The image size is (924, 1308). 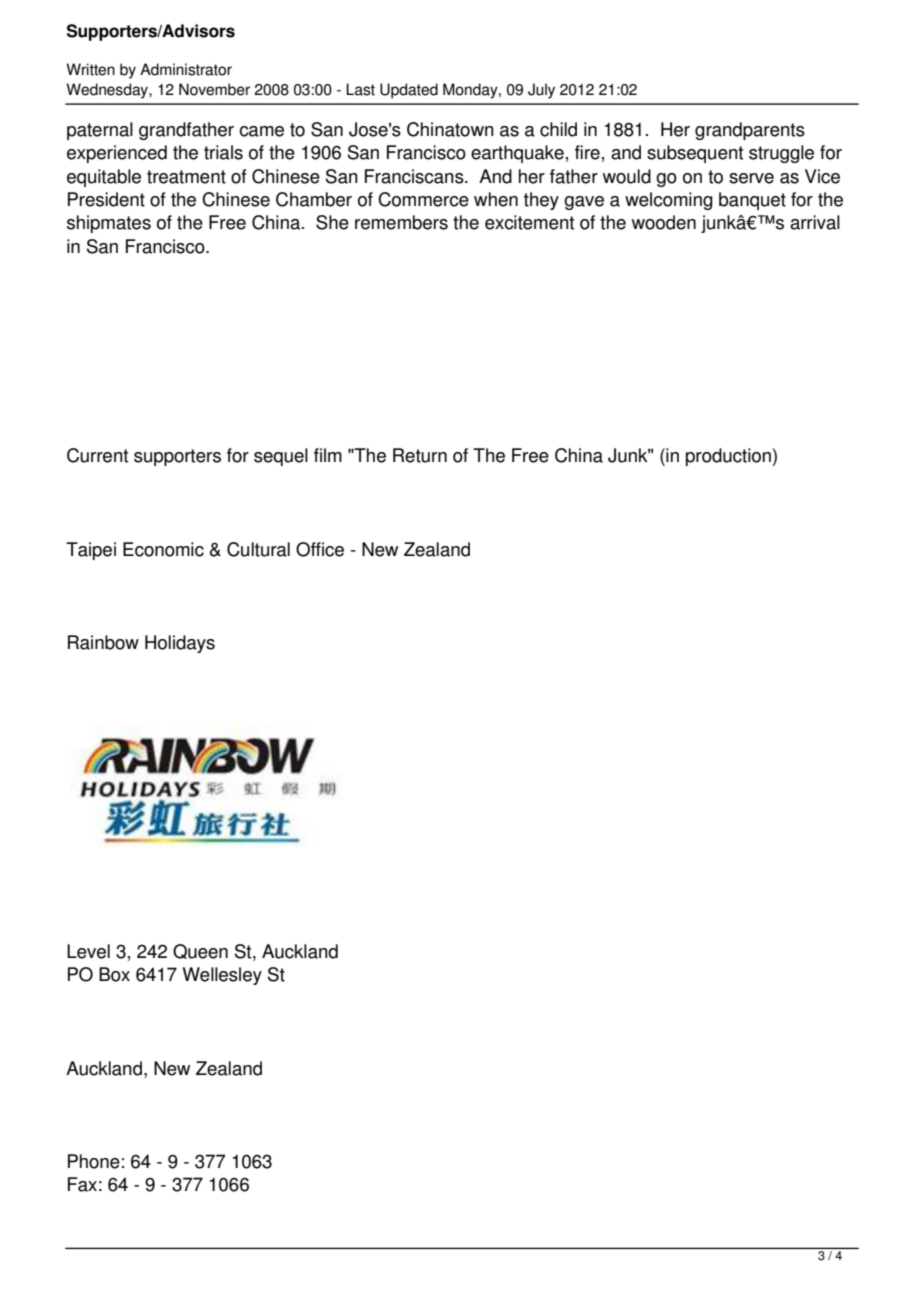 I want to click on production, so click(x=728, y=457).
